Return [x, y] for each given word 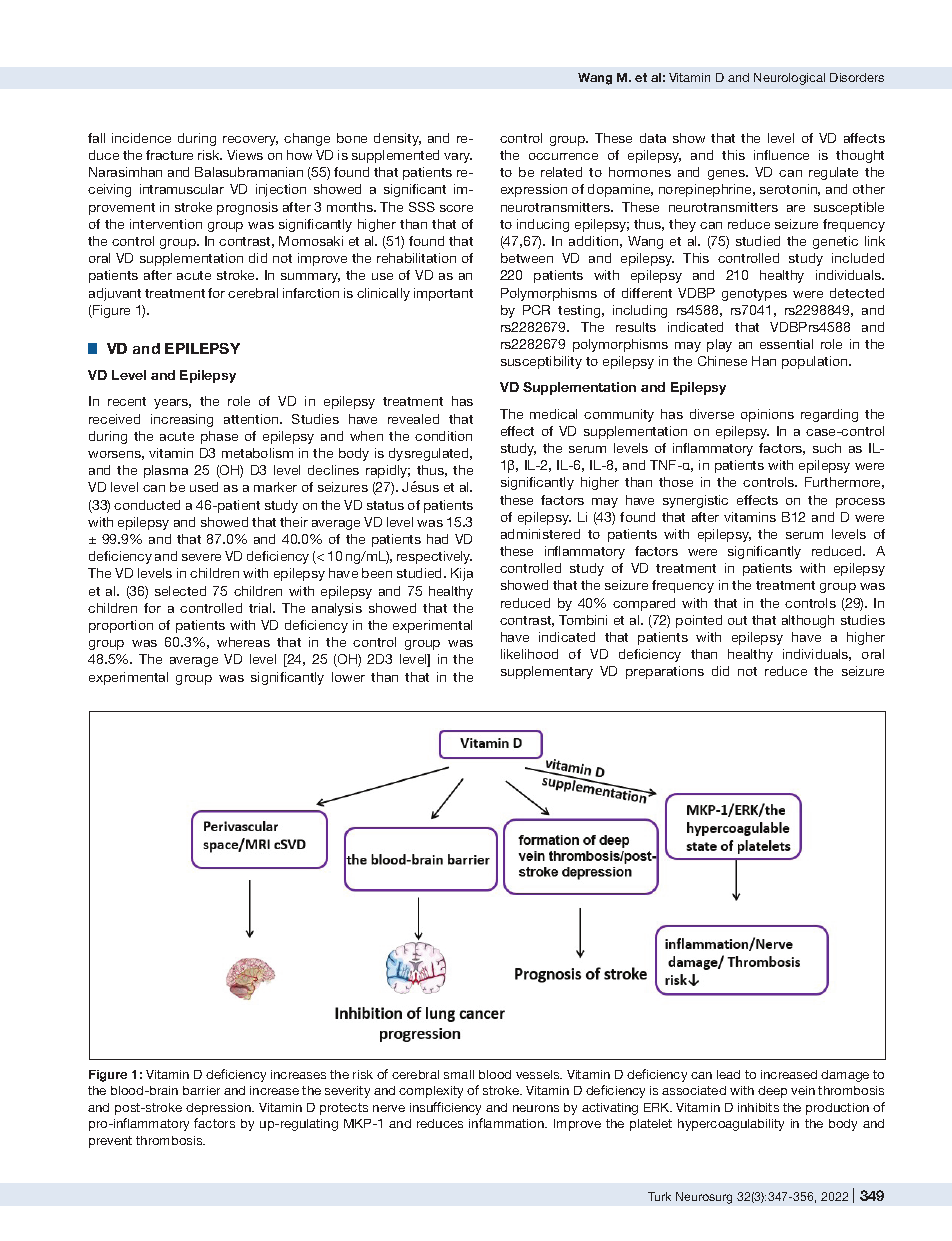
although [808, 621]
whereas [243, 642]
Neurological [789, 79]
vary [458, 158]
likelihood [529, 654]
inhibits [758, 1107]
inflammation [508, 1123]
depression [219, 1109]
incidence [141, 138]
